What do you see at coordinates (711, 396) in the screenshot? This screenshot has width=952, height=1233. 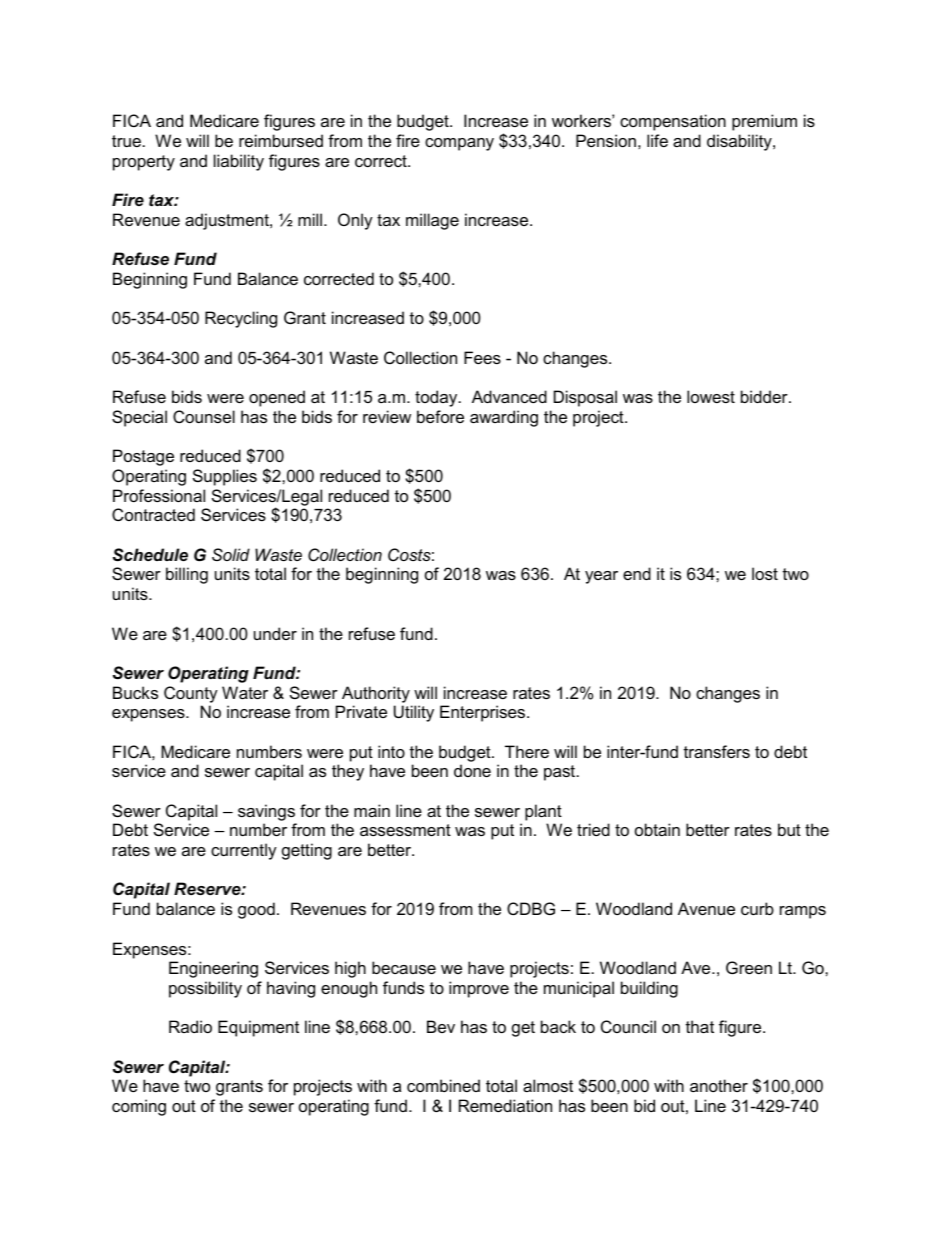 I see `lowest` at bounding box center [711, 396].
